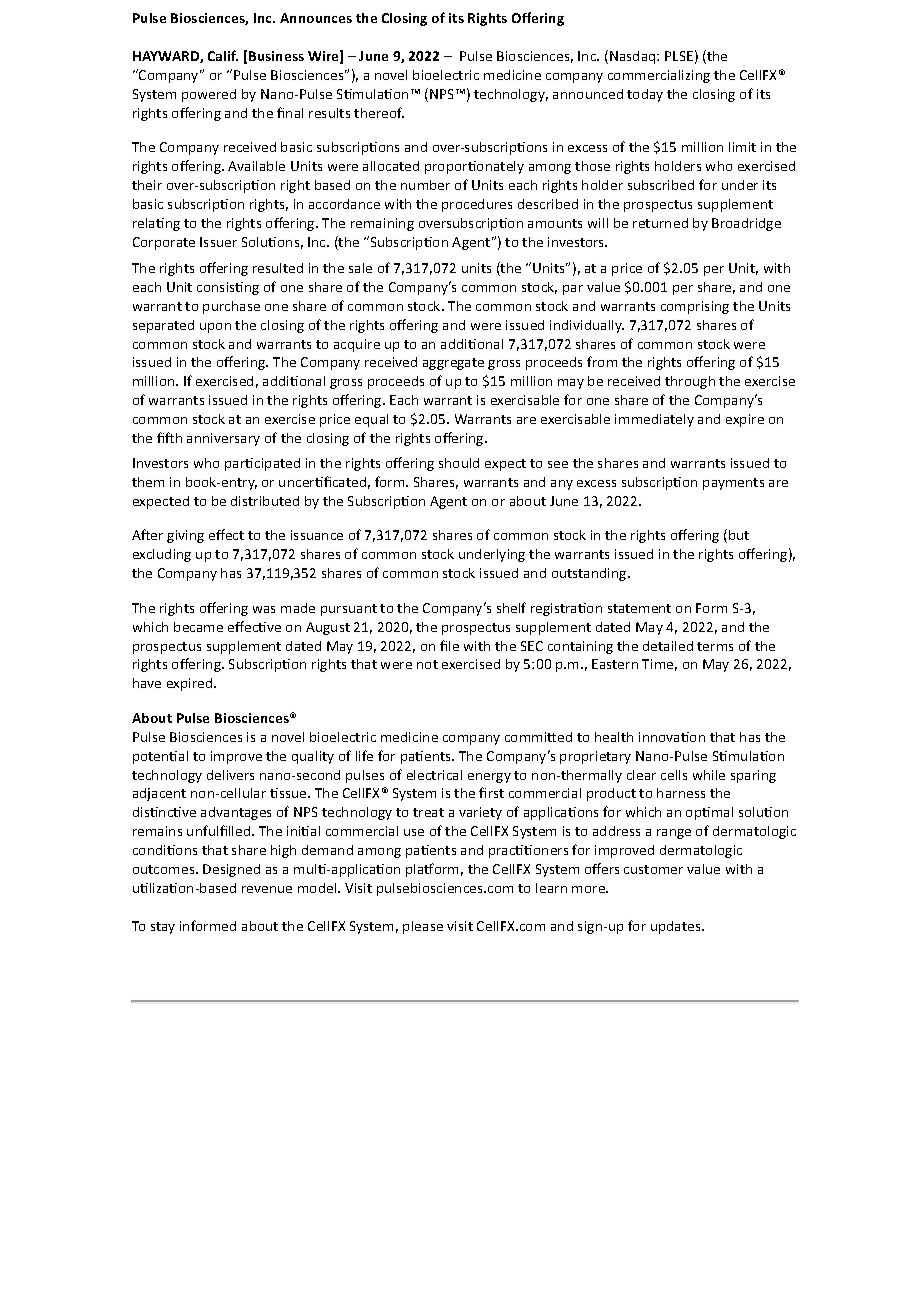 The height and width of the page is (1308, 924). Describe the element at coordinates (733, 484) in the page. I see `payments` at that location.
